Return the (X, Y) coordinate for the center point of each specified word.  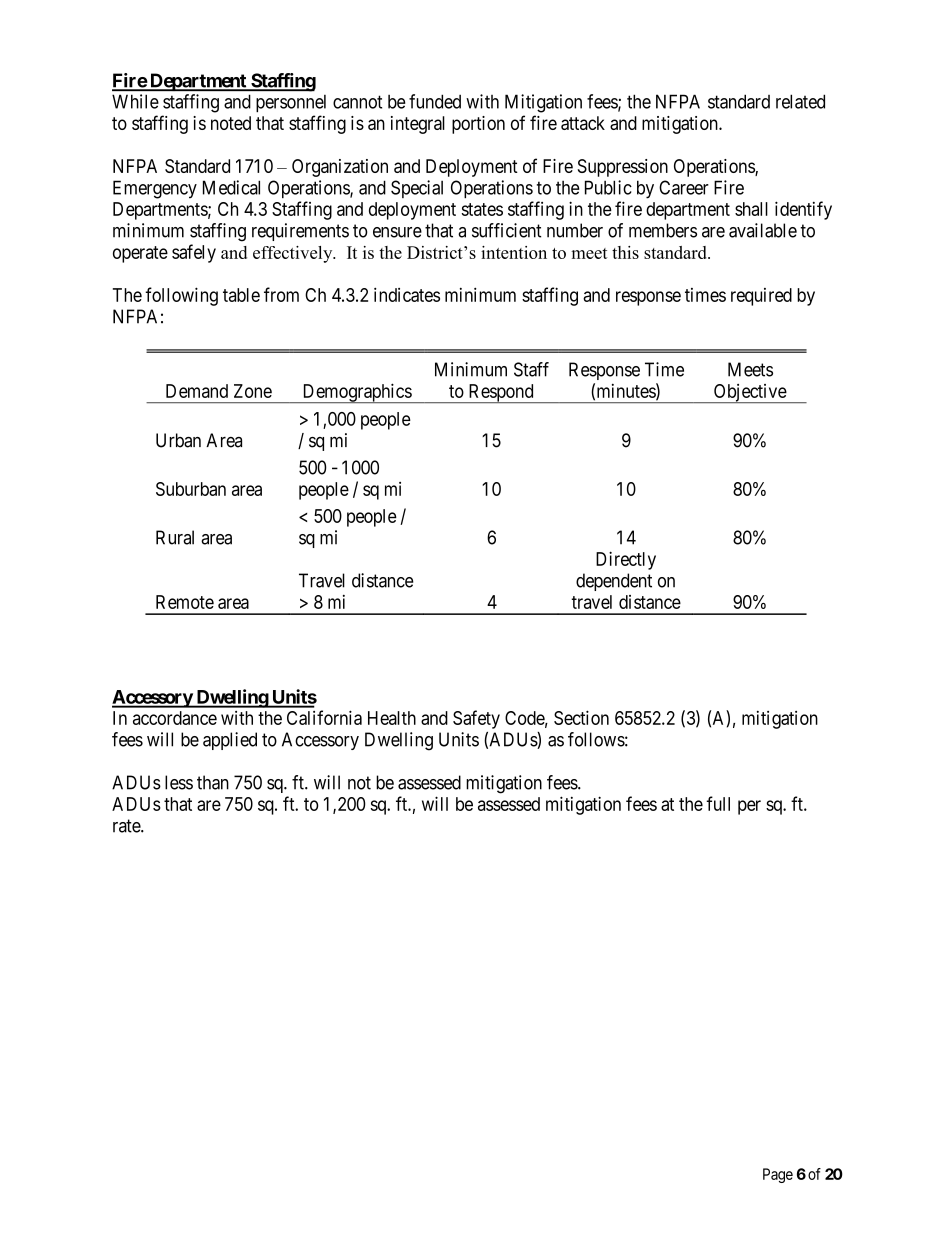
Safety (476, 719)
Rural (175, 537)
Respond (501, 393)
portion (478, 125)
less (179, 782)
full (718, 803)
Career (684, 187)
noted (231, 123)
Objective (750, 393)
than (213, 782)
